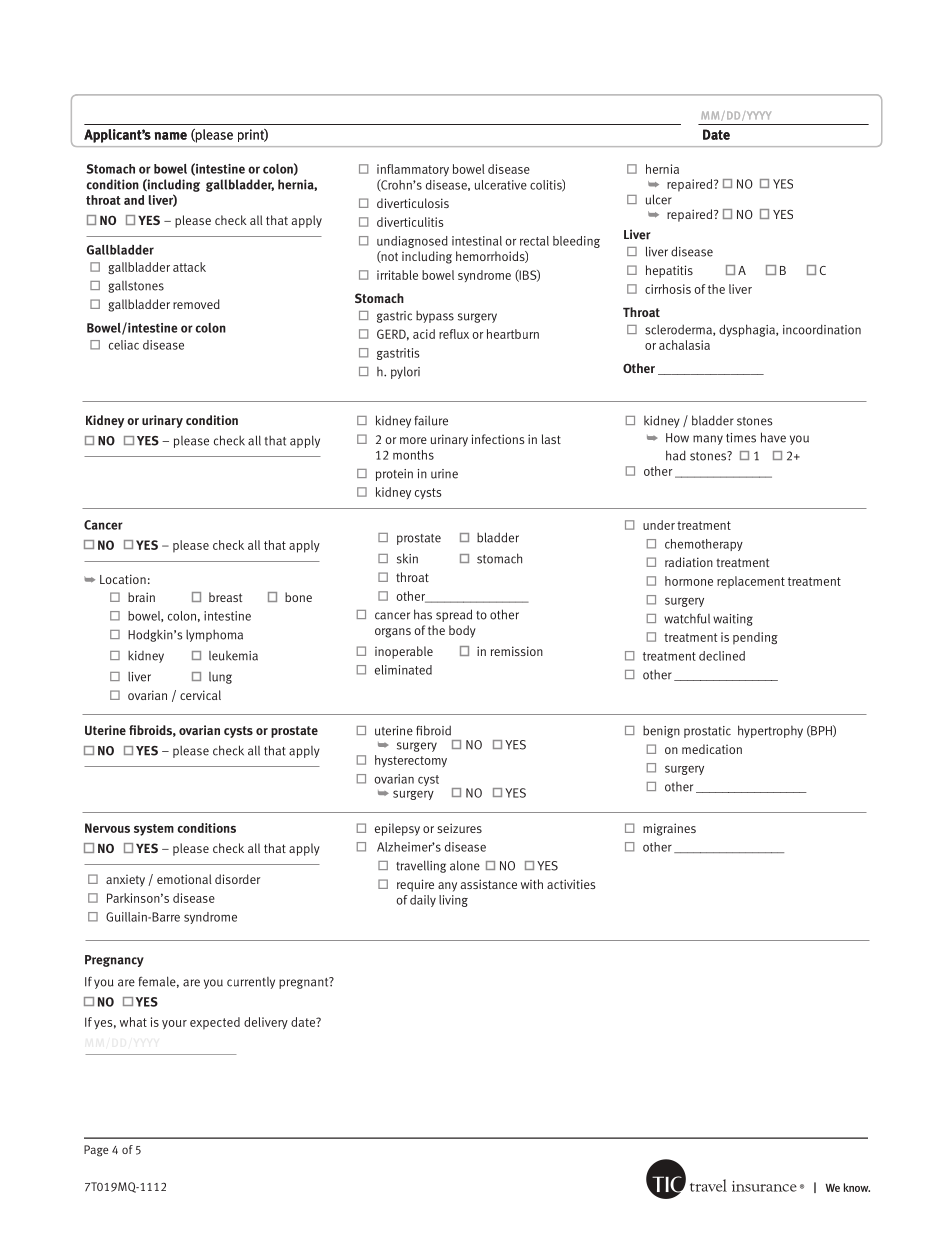  What do you see at coordinates (96, 1151) in the page?
I see `Page` at bounding box center [96, 1151].
